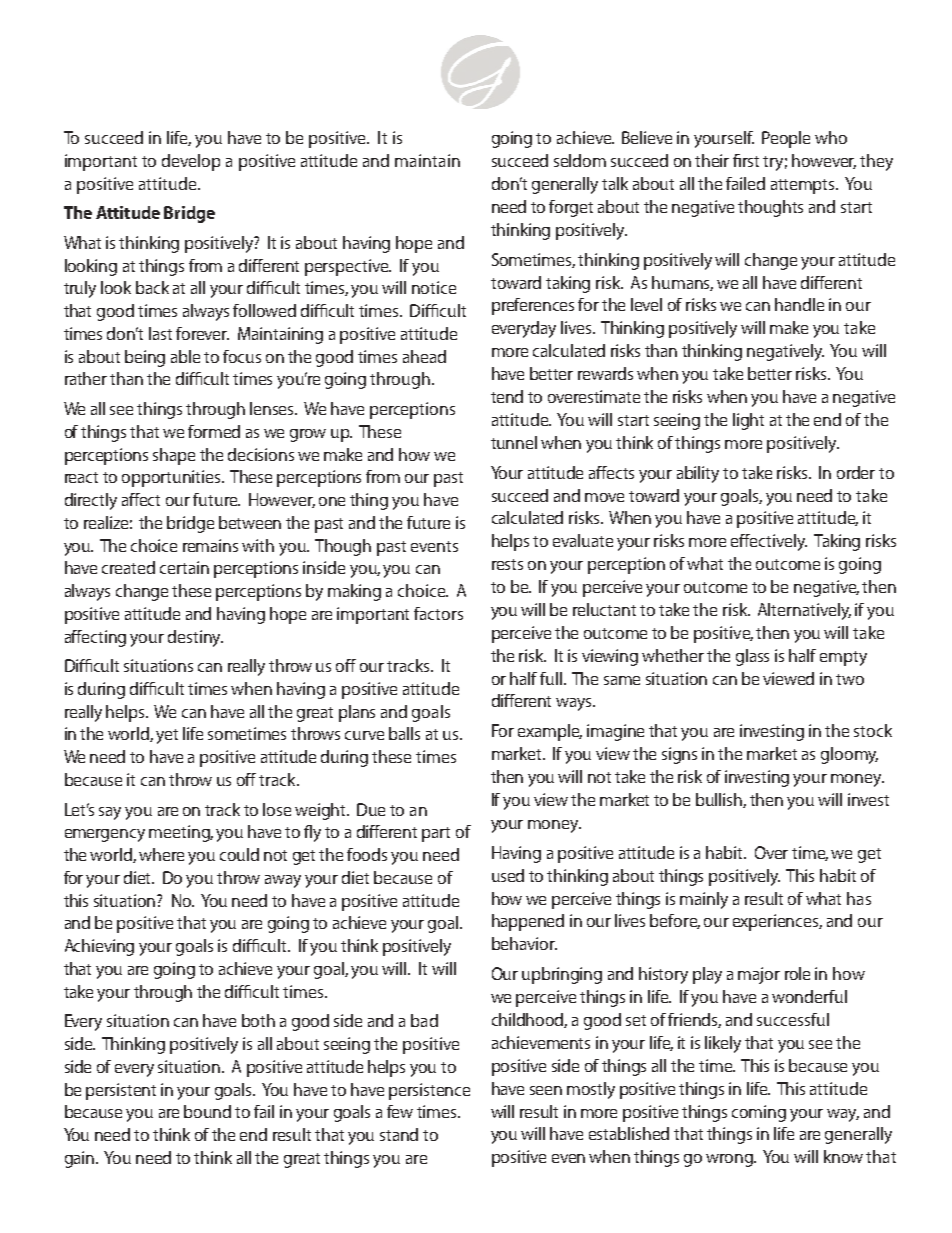 Image resolution: width=952 pixels, height=1233 pixels. Describe the element at coordinates (580, 160) in the document. I see `seldom` at that location.
